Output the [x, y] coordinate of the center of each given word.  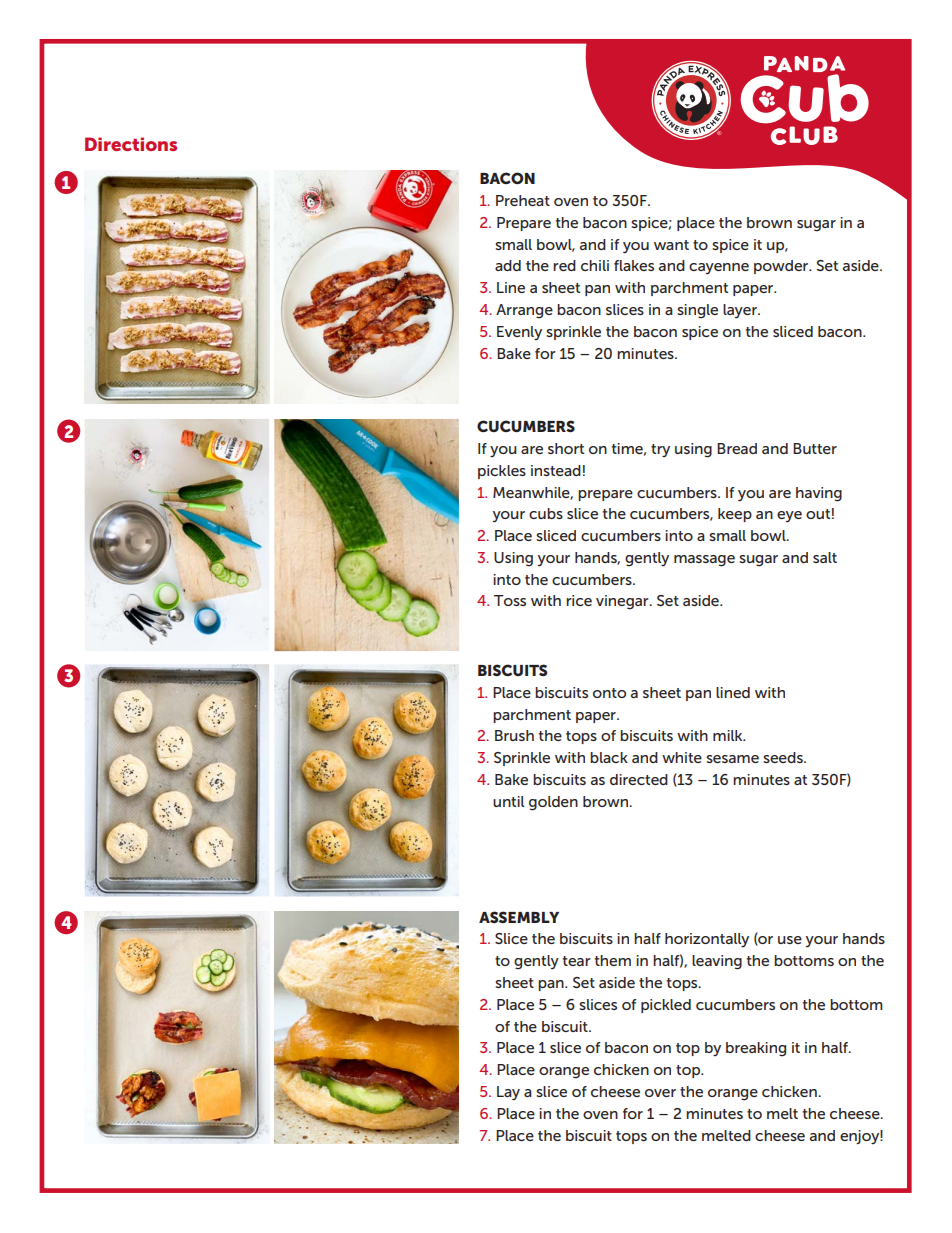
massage [704, 561]
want [671, 245]
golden [553, 803]
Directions [131, 144]
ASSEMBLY [519, 917]
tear [577, 961]
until [508, 801]
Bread [737, 448]
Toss [510, 600]
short [566, 448]
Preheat [523, 200]
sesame [732, 759]
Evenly [519, 333]
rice [579, 600]
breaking [756, 1049]
